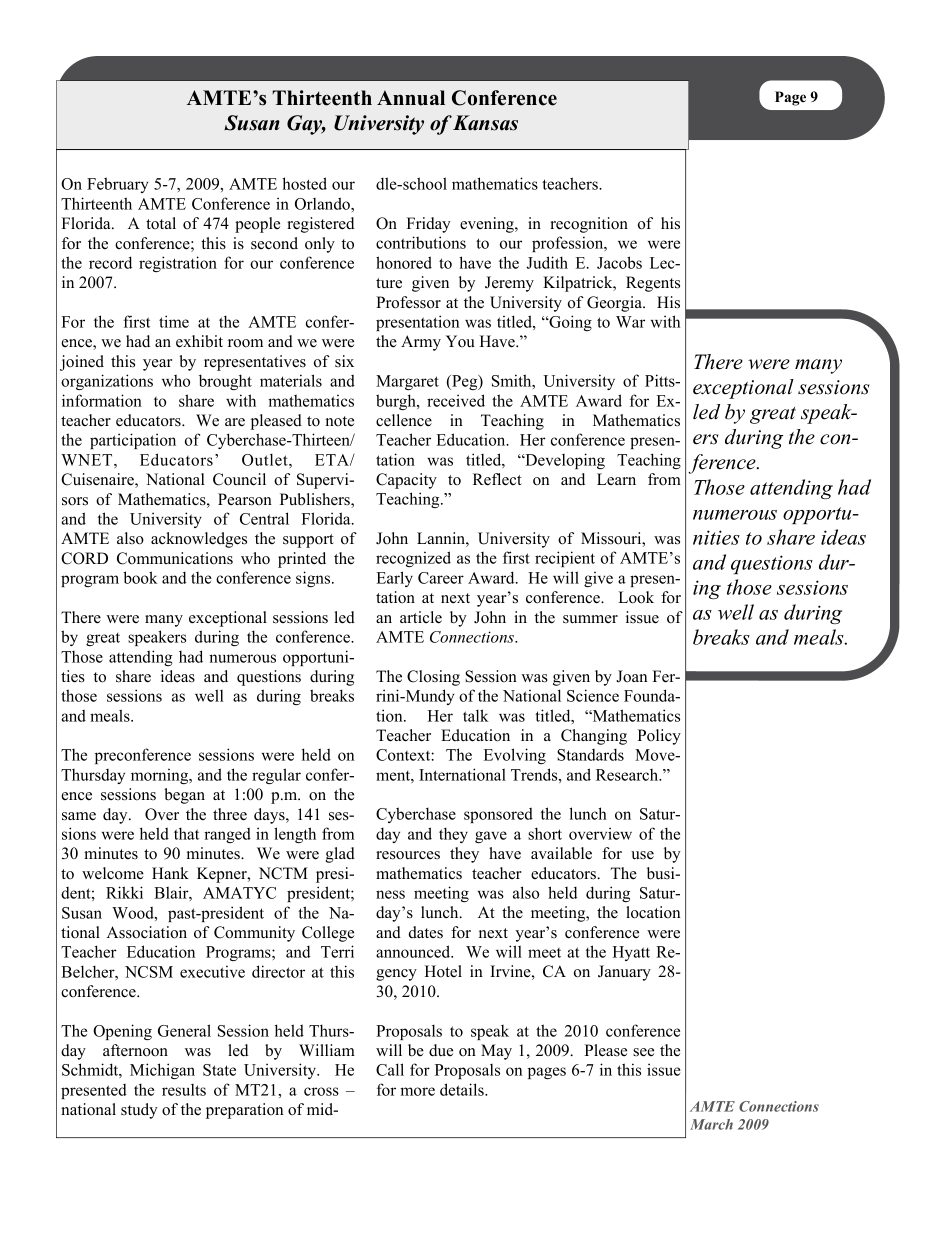 The height and width of the screenshot is (1233, 952). What do you see at coordinates (417, 1091) in the screenshot?
I see `more` at bounding box center [417, 1091].
